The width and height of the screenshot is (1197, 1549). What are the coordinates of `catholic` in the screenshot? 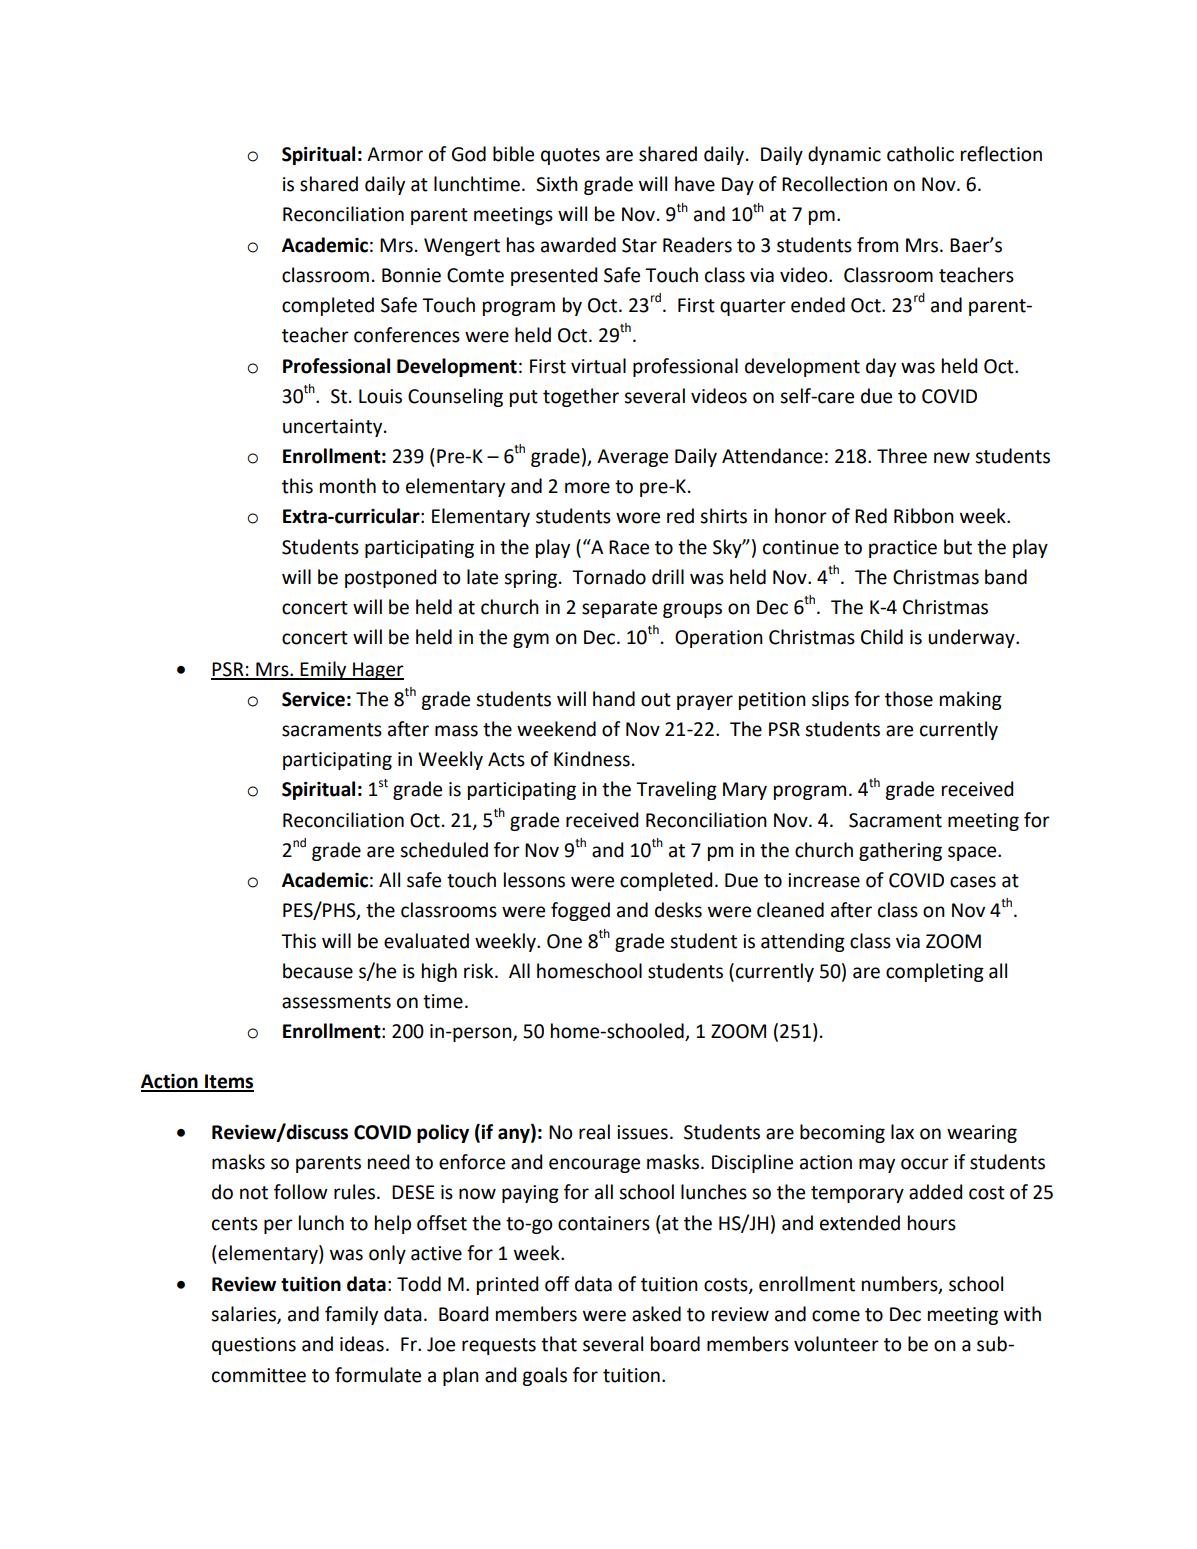 It's located at (920, 154).
